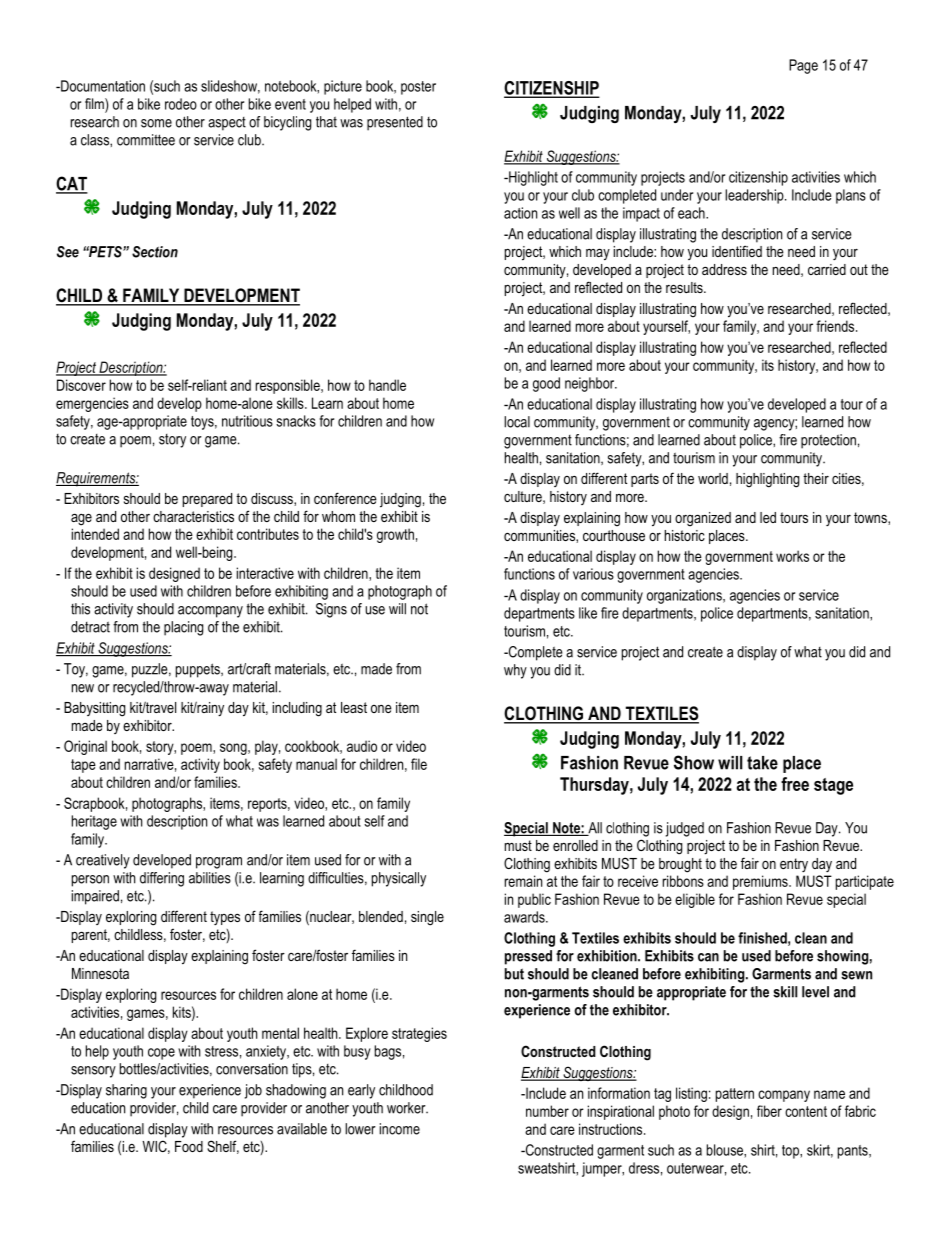  Describe the element at coordinates (769, 1111) in the screenshot. I see `fiber` at that location.
